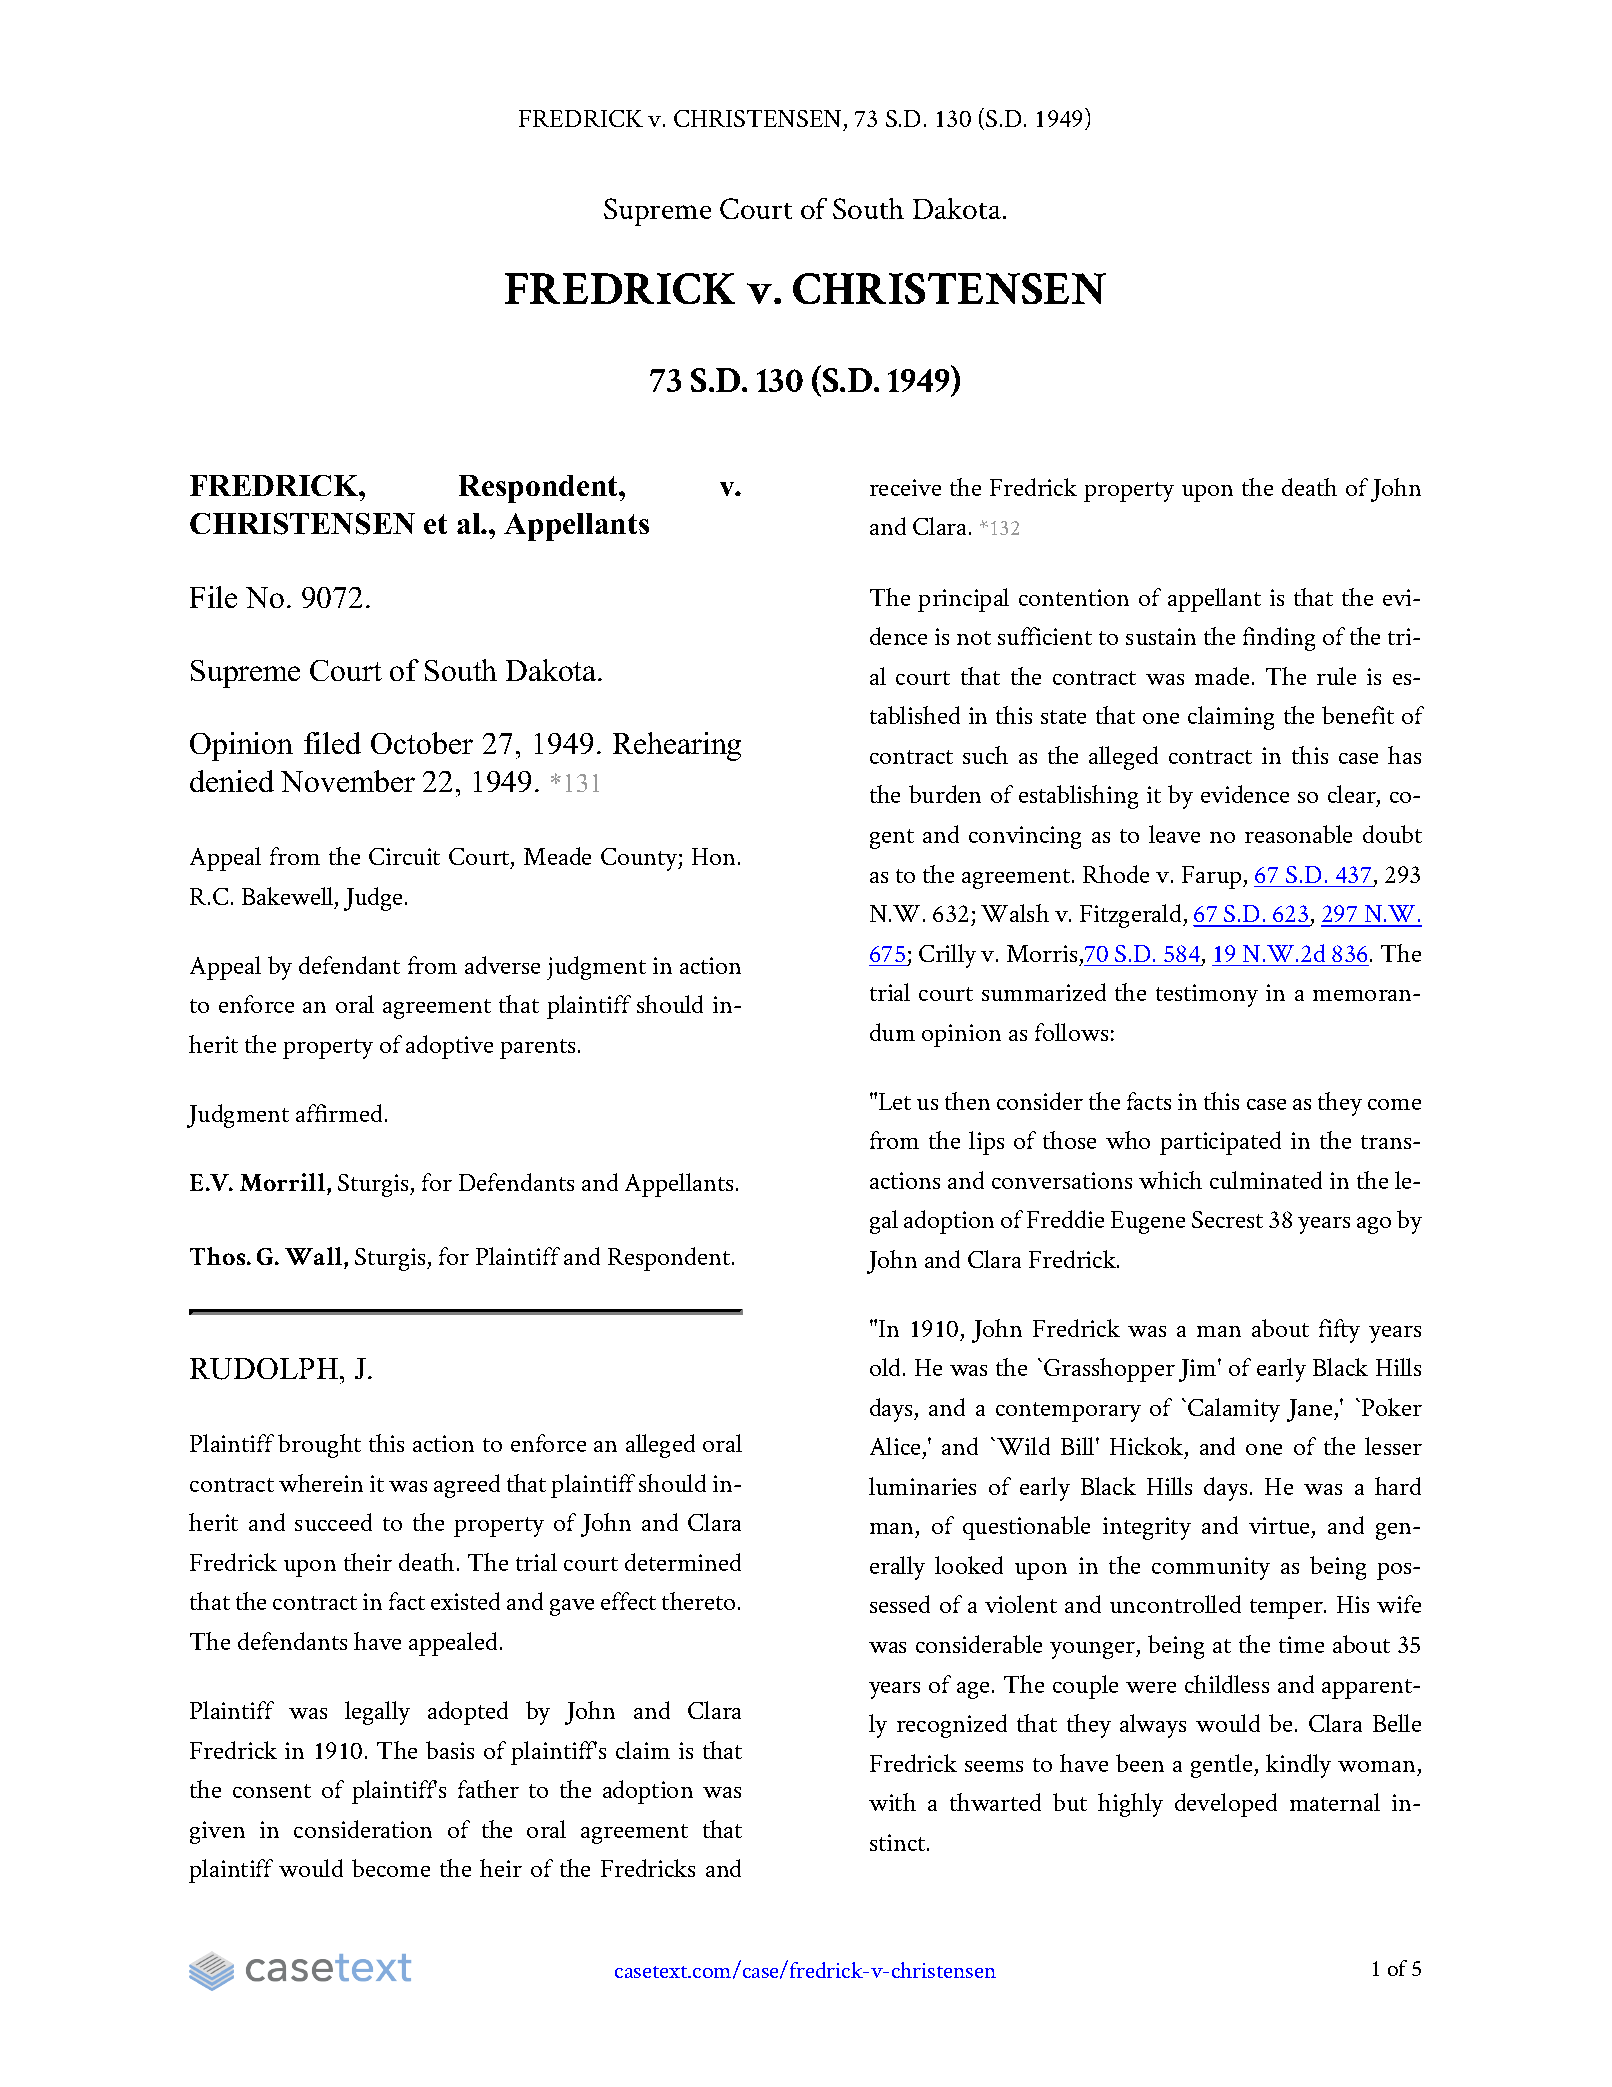  What do you see at coordinates (887, 1367) in the image?
I see `old` at bounding box center [887, 1367].
